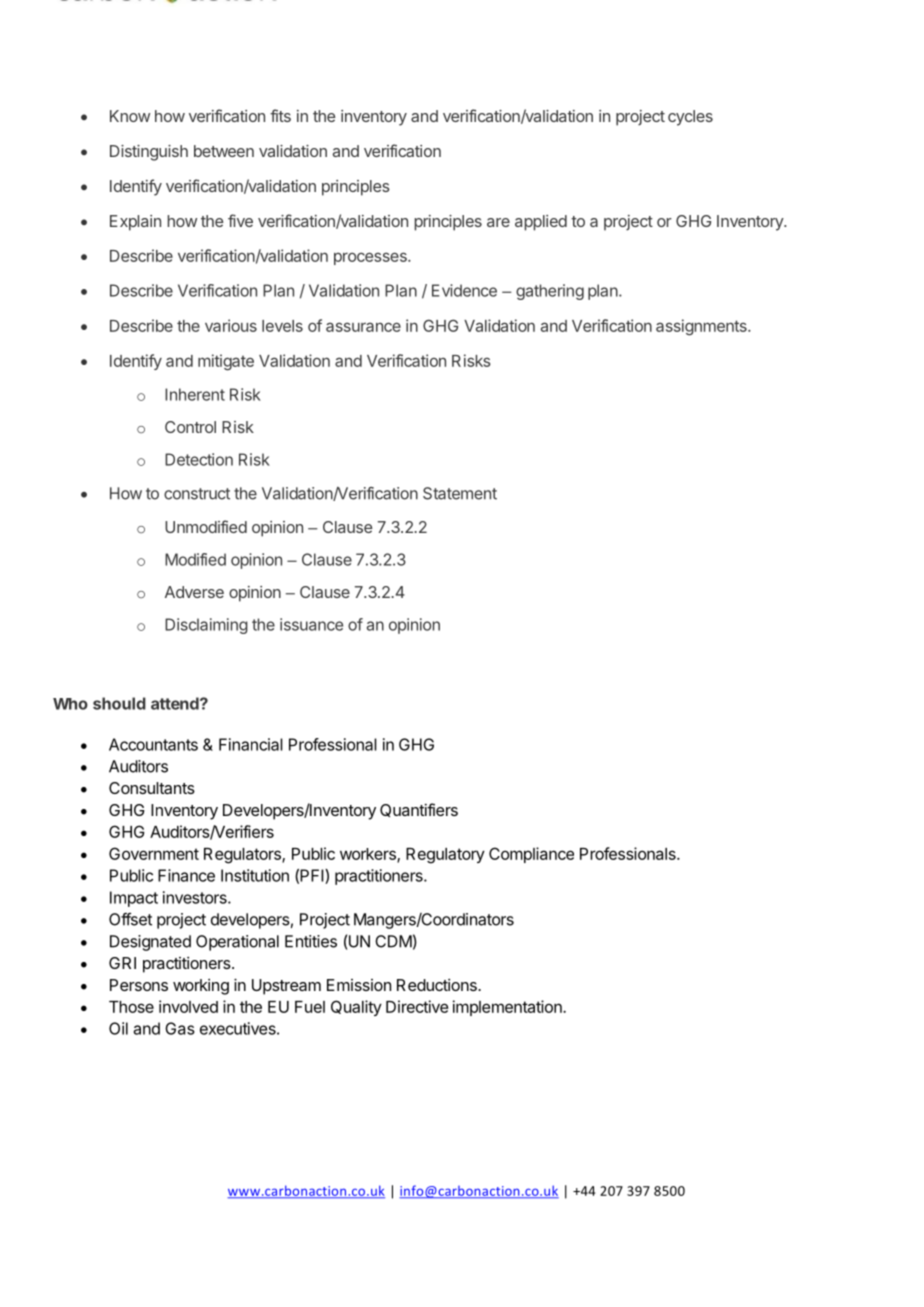 Image resolution: width=924 pixels, height=1307 pixels. I want to click on Those, so click(131, 1007).
